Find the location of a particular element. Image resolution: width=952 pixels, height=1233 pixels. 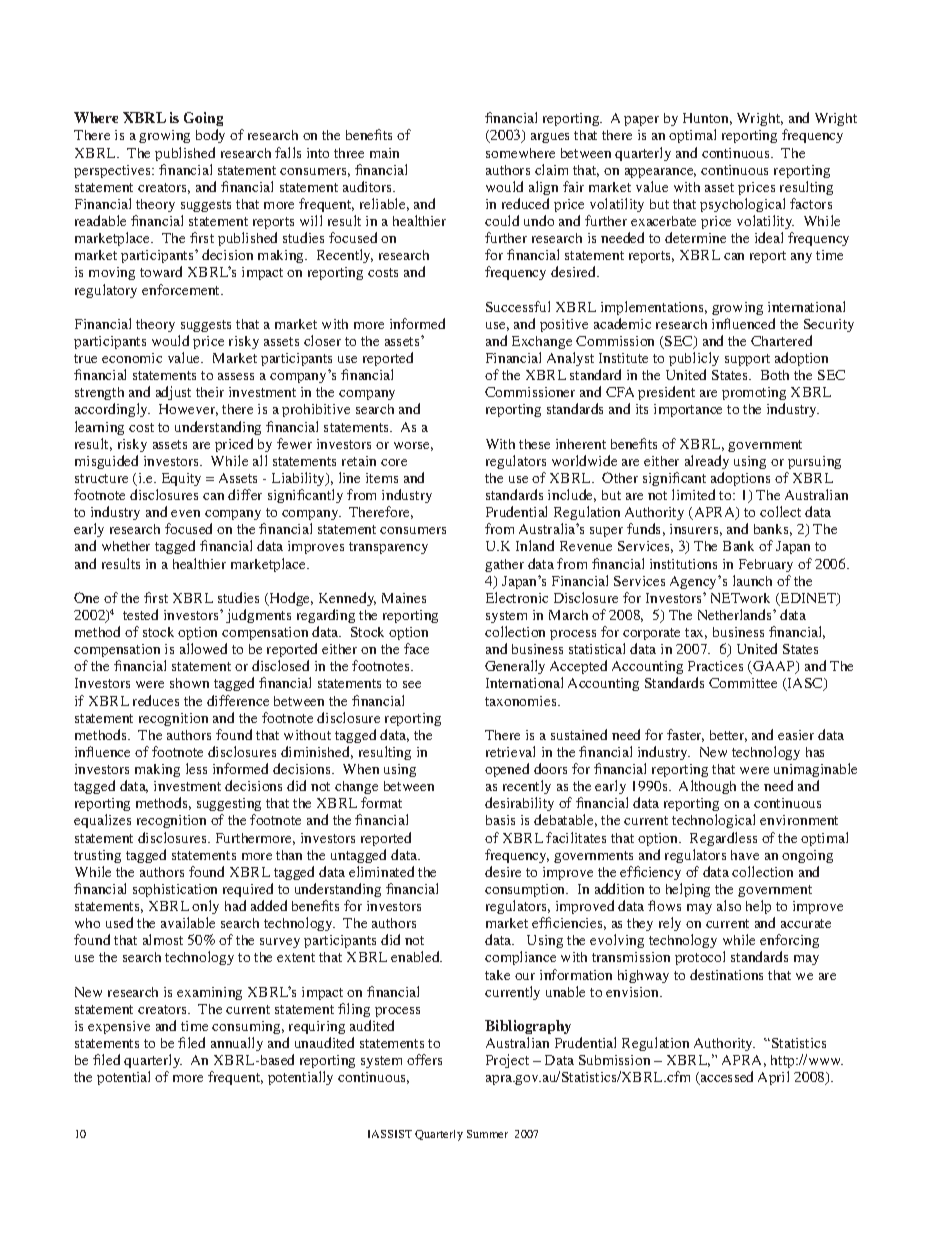

psychological is located at coordinates (742, 205).
